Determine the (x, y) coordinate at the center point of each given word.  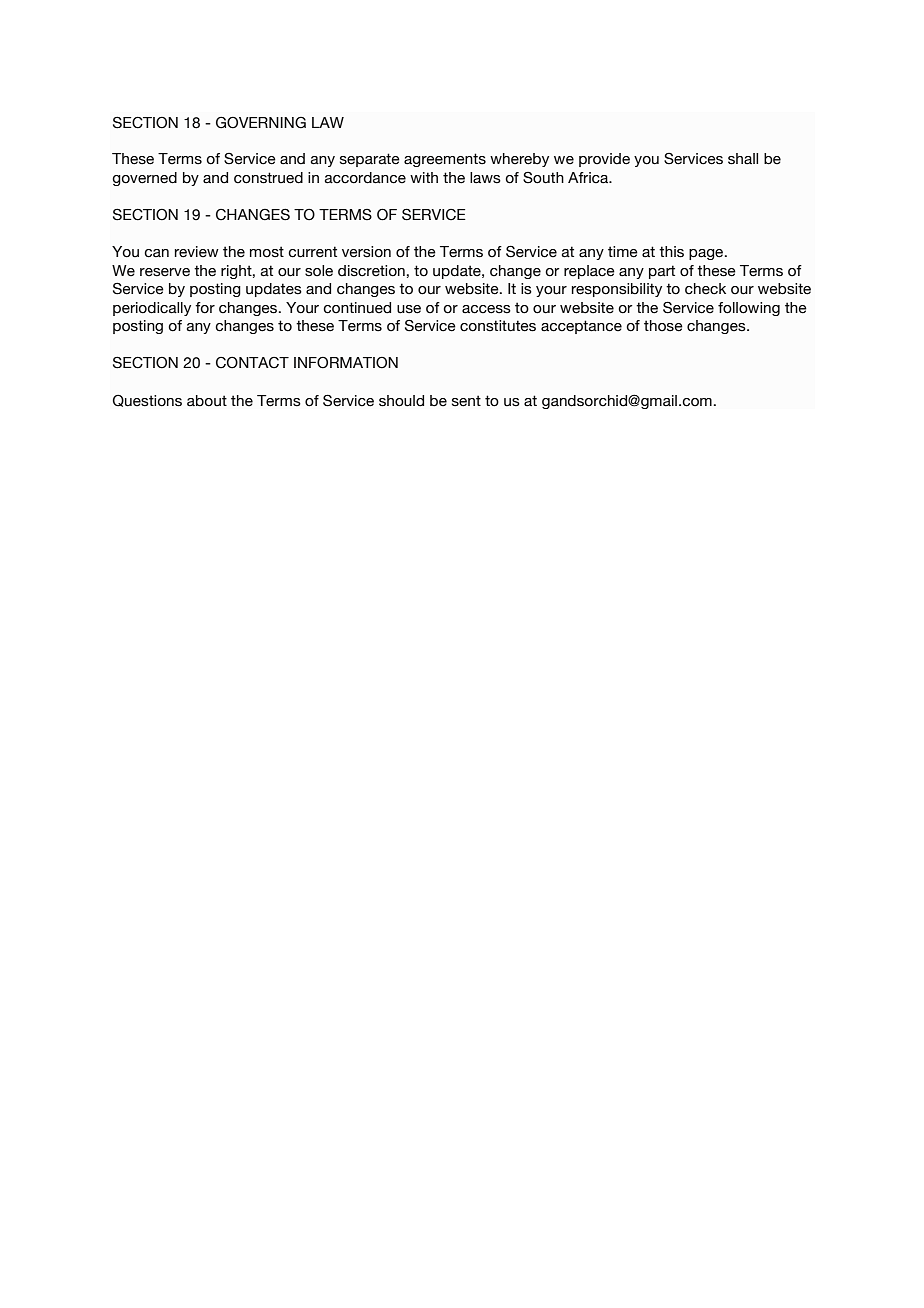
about (207, 401)
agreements (445, 160)
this (671, 252)
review (197, 252)
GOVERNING (261, 122)
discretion (371, 271)
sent (466, 401)
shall (743, 159)
